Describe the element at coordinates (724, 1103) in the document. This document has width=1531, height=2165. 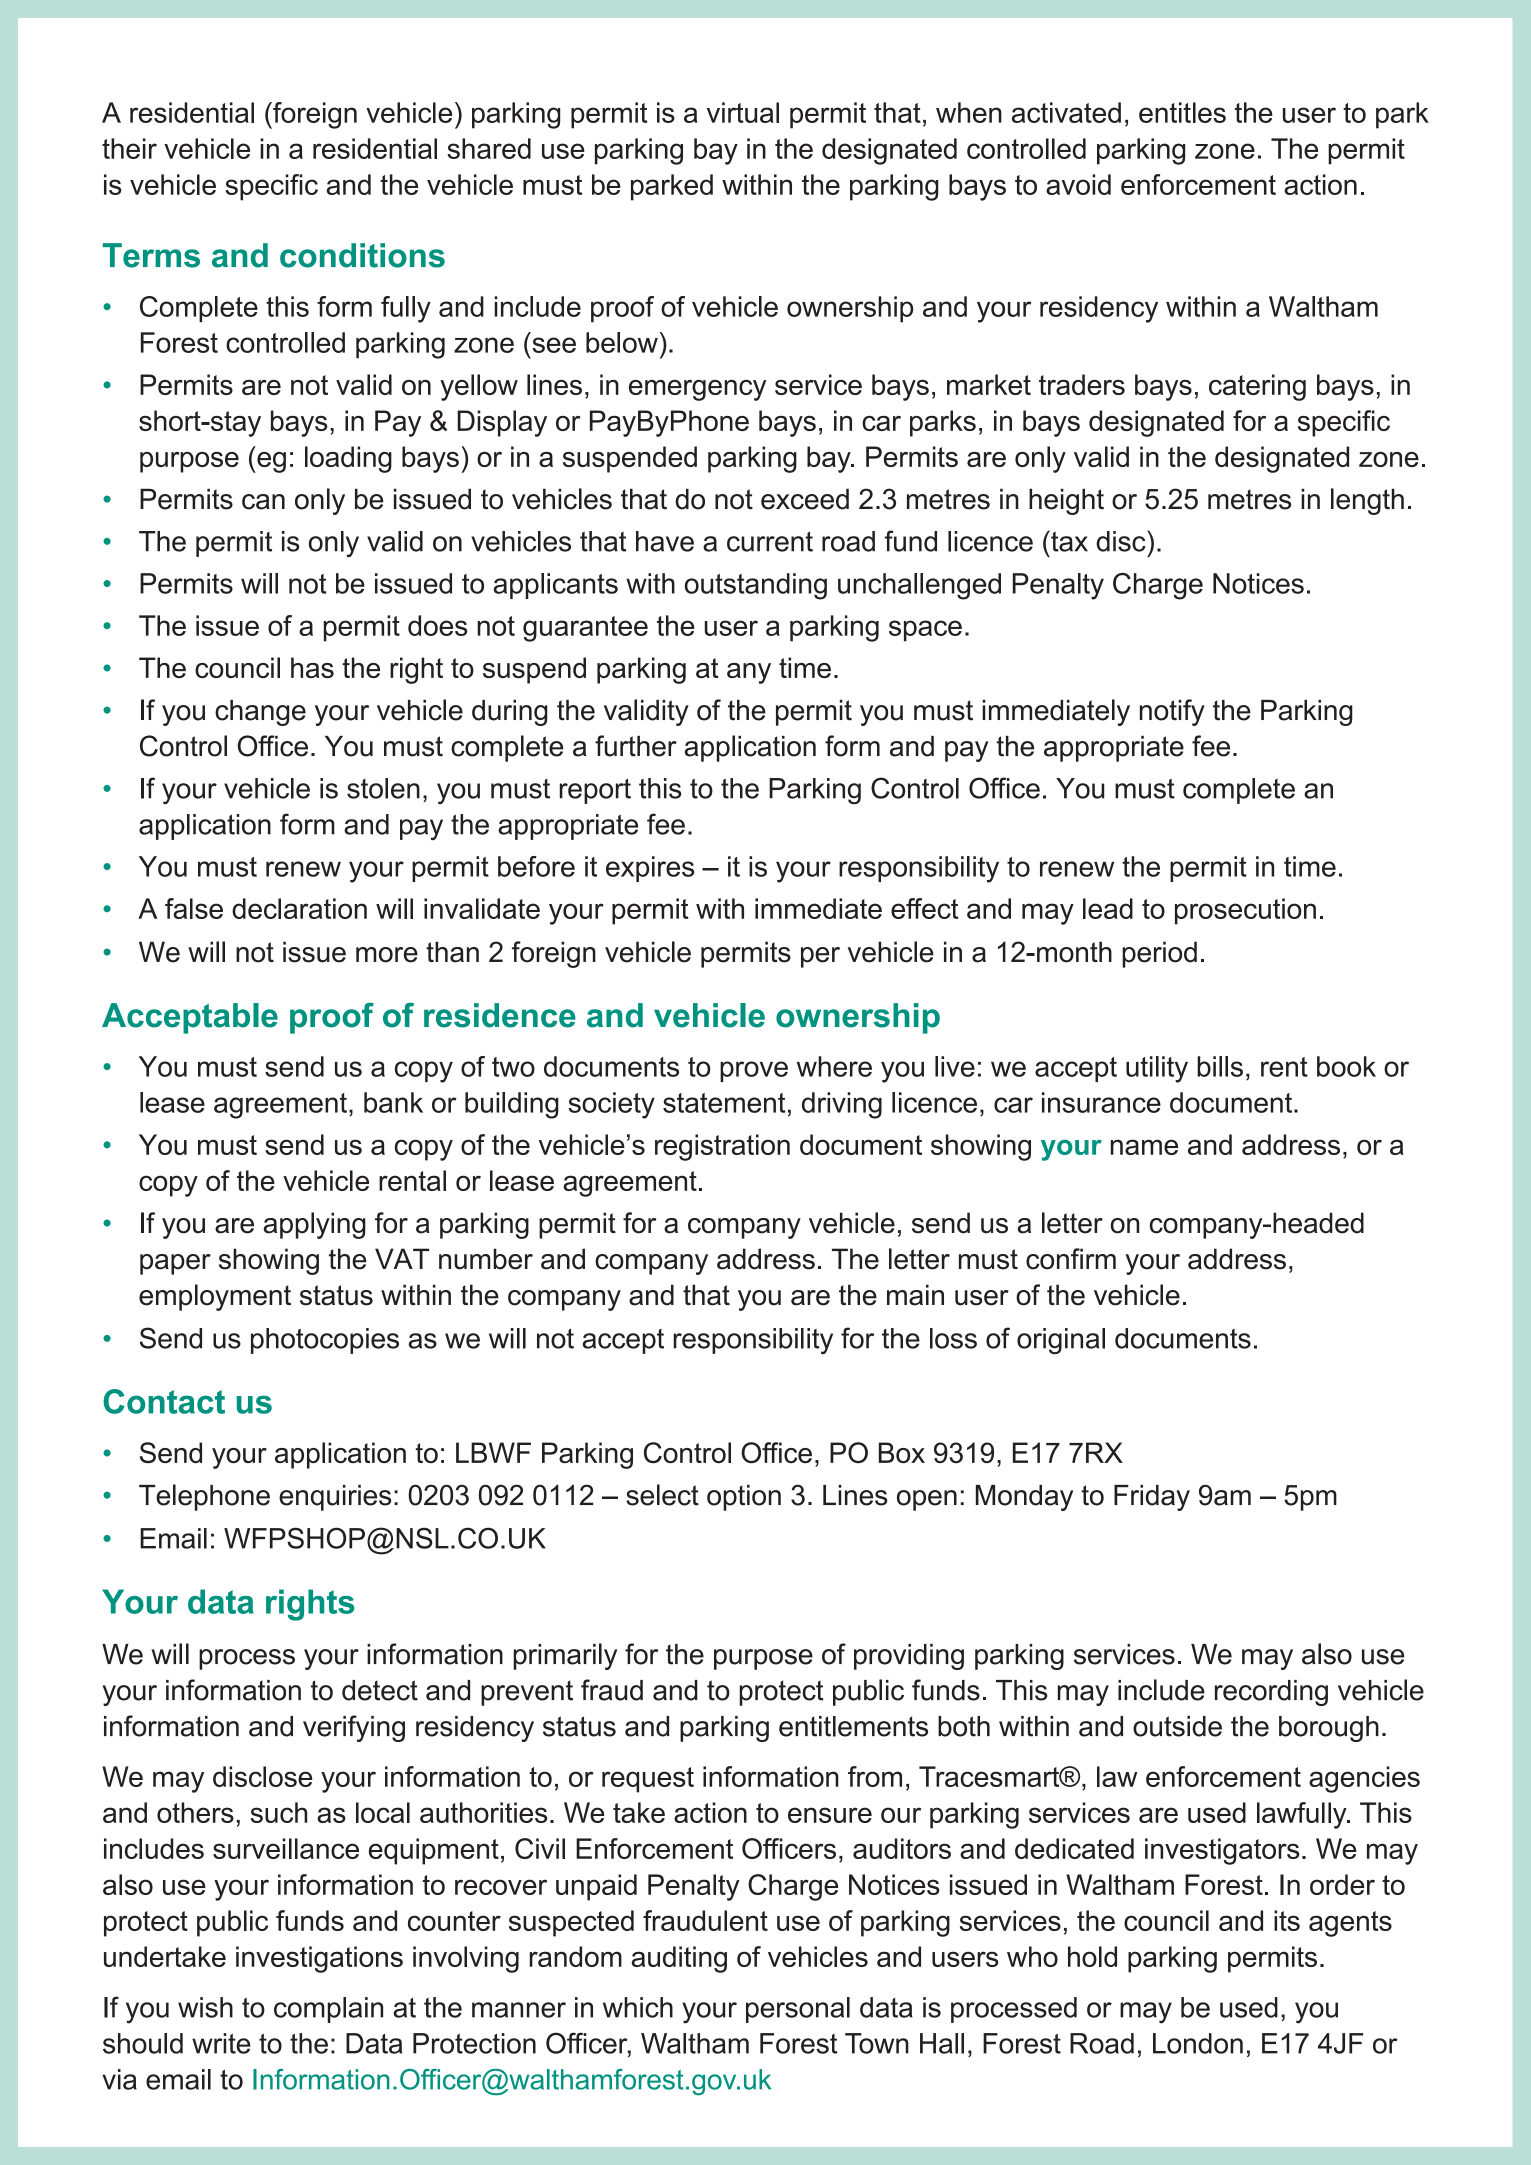
I see `statement` at that location.
